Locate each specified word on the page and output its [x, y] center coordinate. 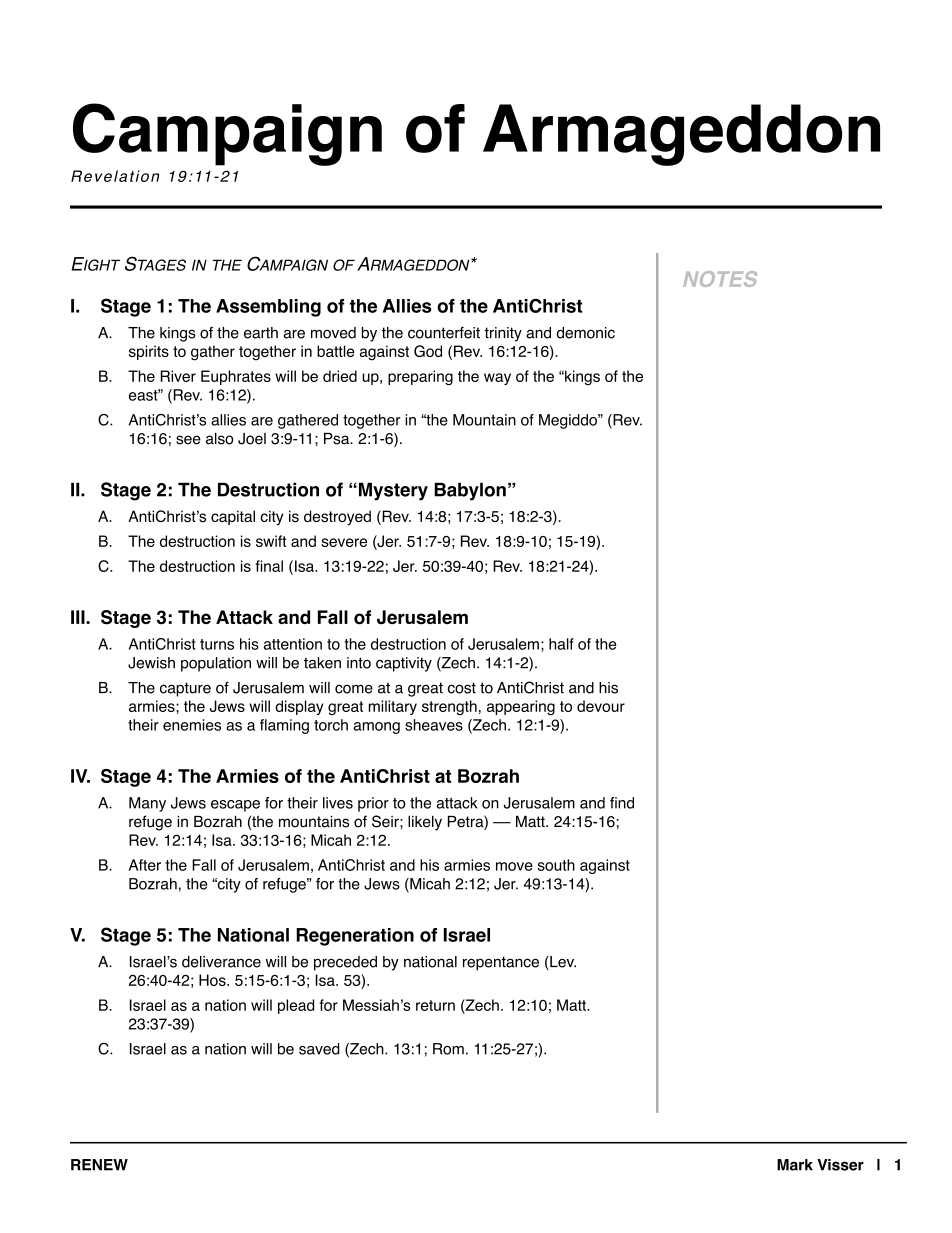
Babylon [470, 491]
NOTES [720, 279]
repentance [501, 963]
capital [233, 517]
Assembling [268, 308]
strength [449, 707]
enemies [192, 725]
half [561, 644]
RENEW [99, 1165]
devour [601, 706]
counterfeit [444, 333]
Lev [562, 963]
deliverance [221, 962]
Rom [448, 1049]
